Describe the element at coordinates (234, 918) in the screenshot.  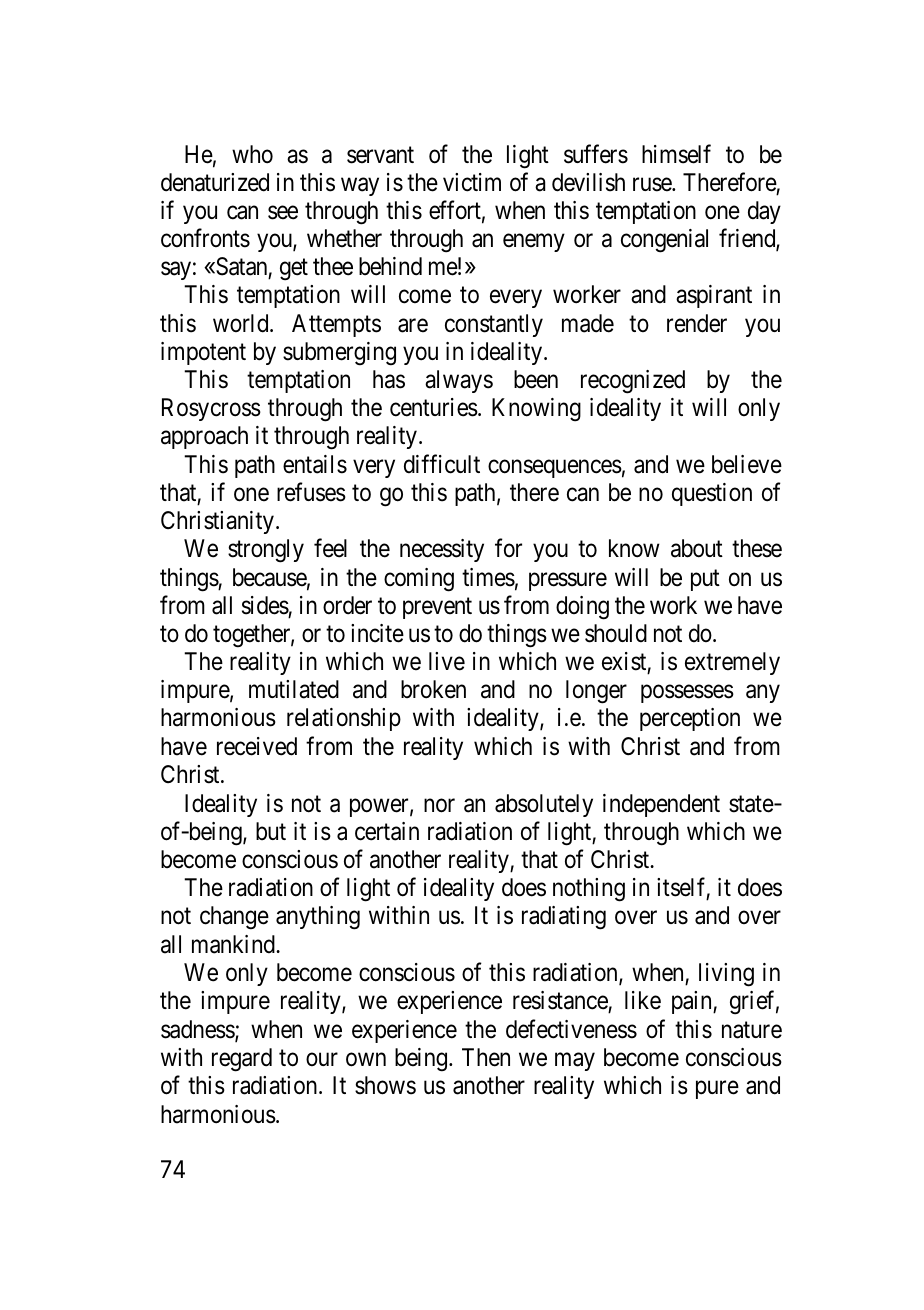
I see `change` at that location.
